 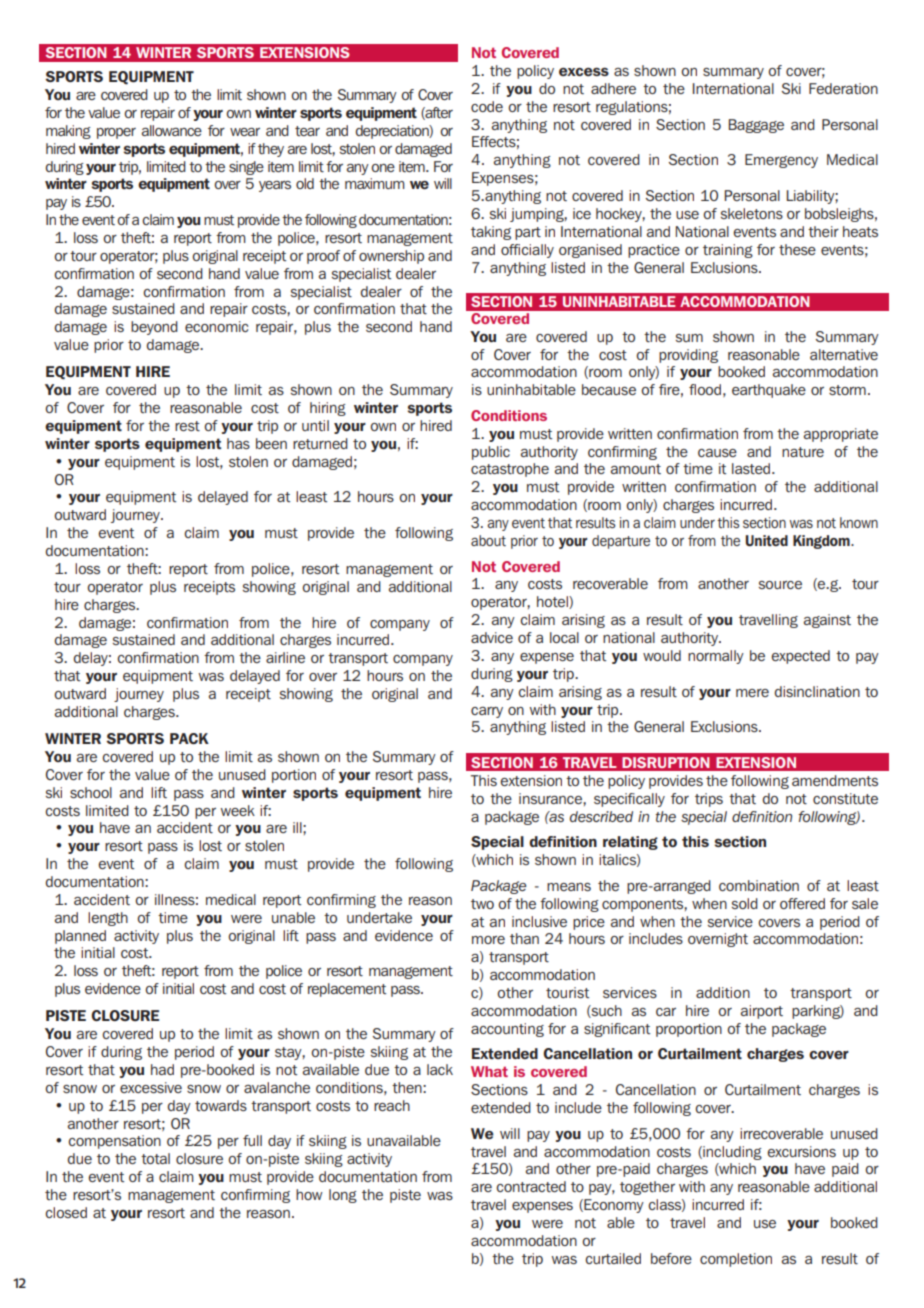 I want to click on total, so click(x=155, y=1158).
